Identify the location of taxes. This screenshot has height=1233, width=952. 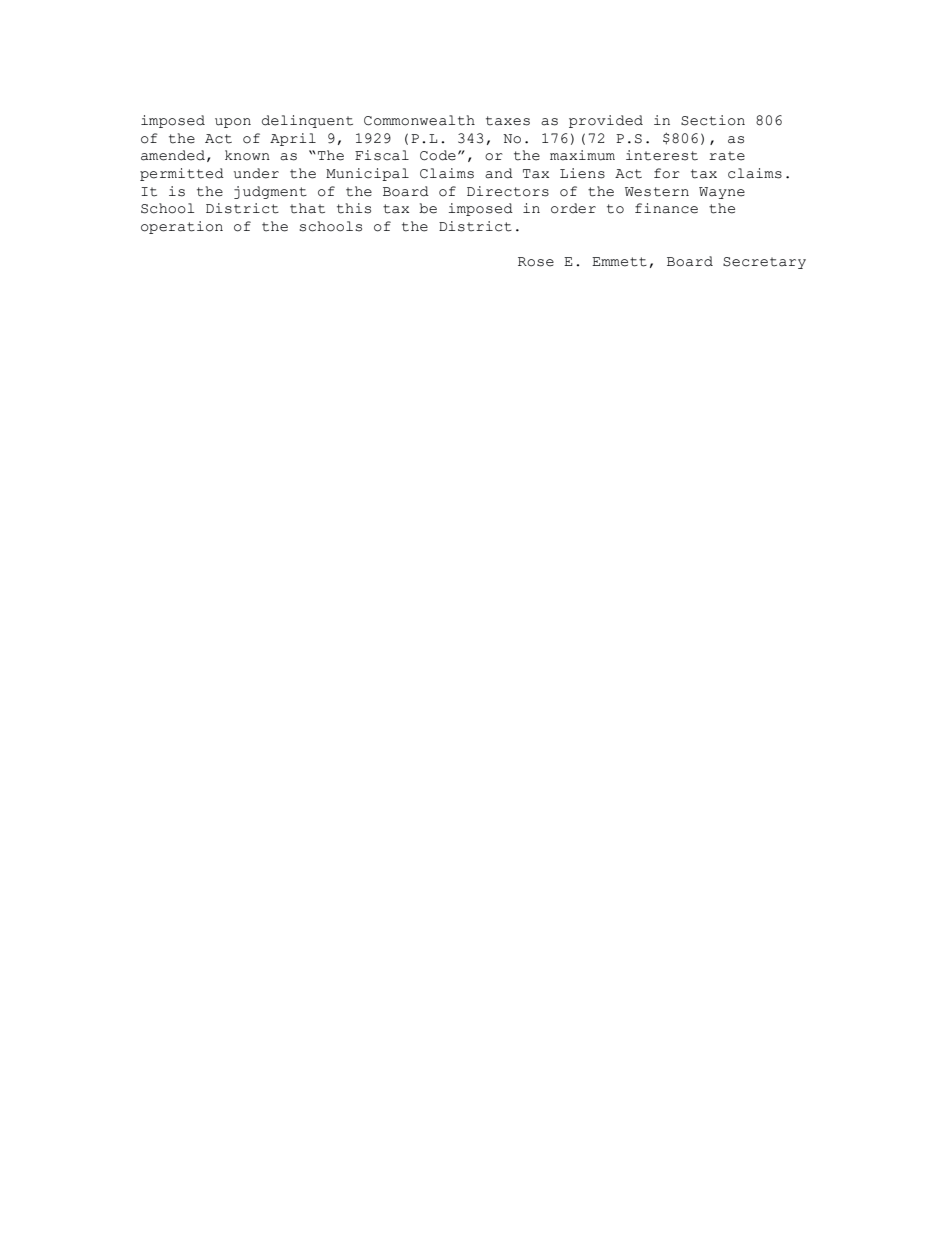
(508, 121).
